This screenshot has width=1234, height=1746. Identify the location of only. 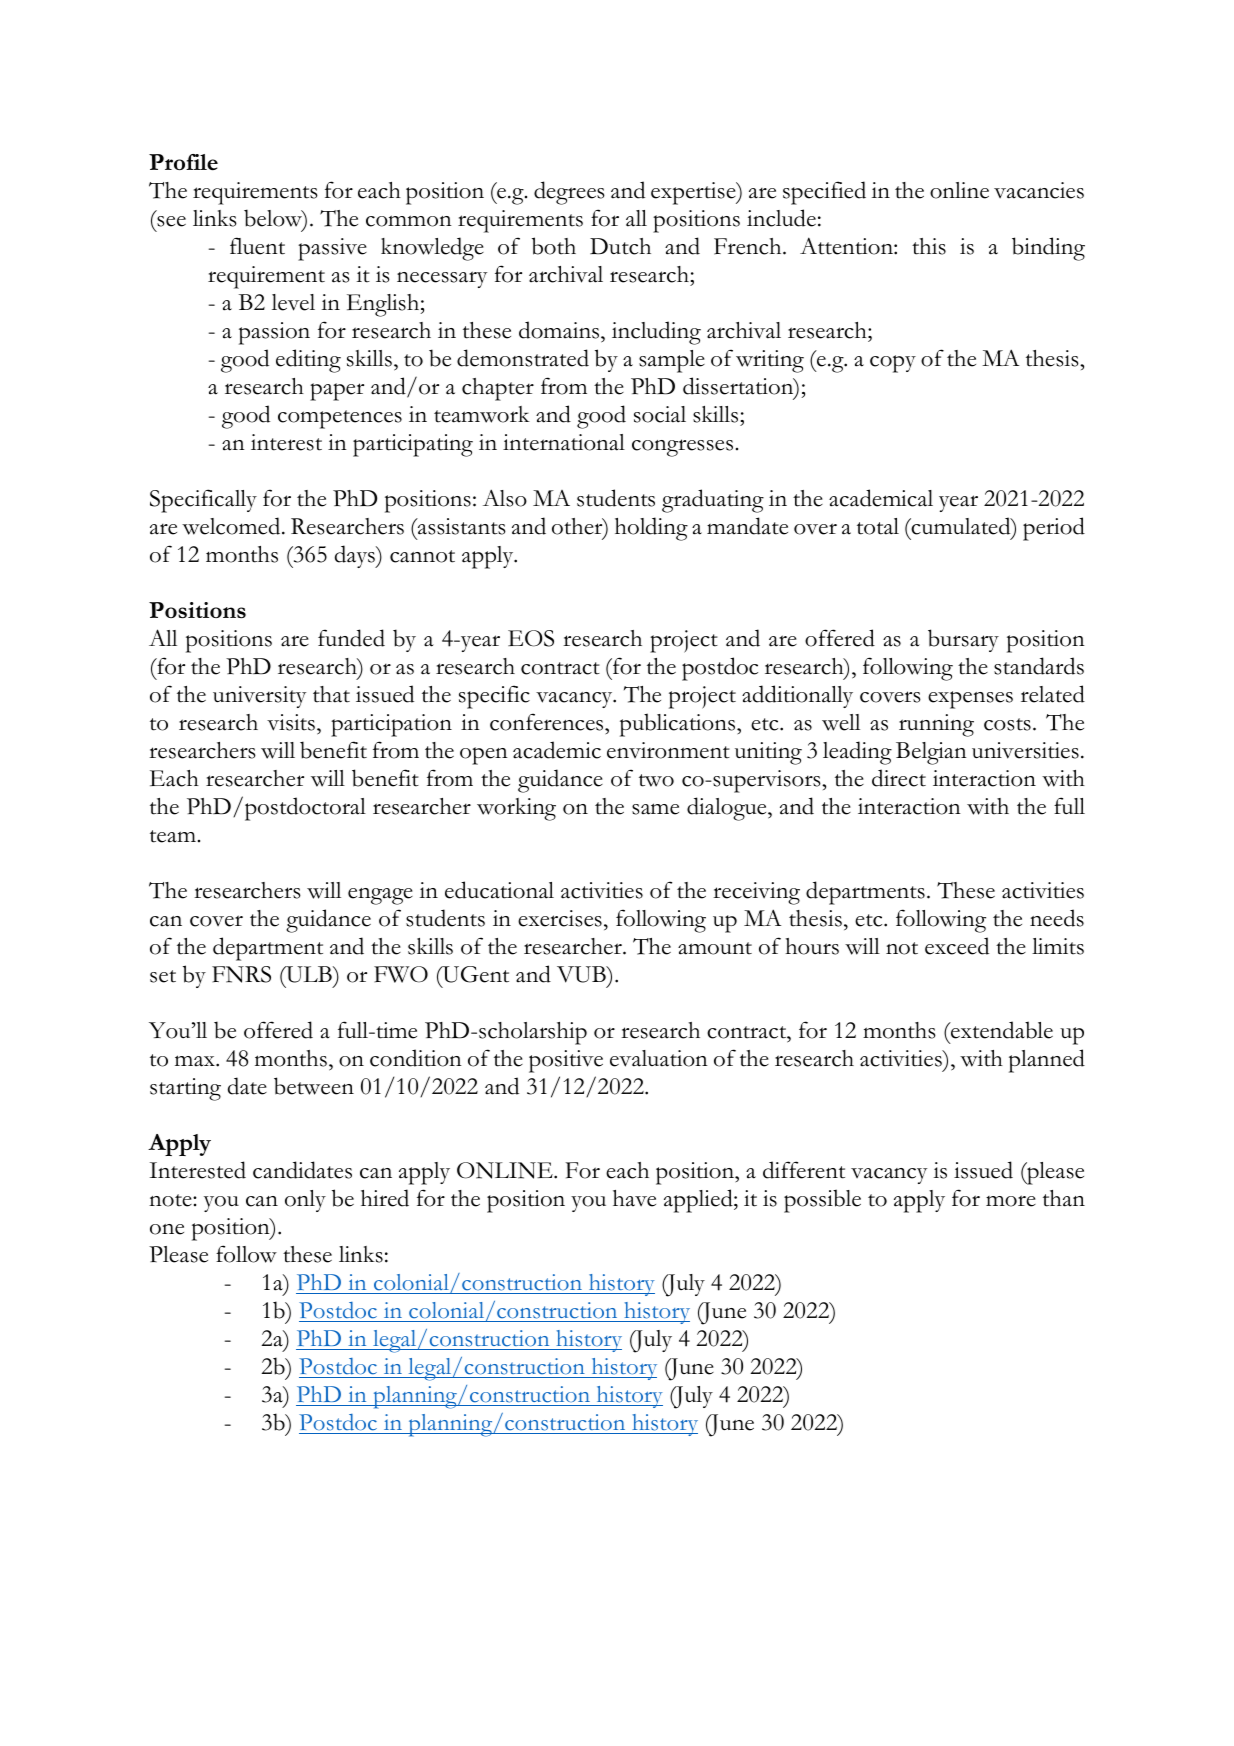
(305, 1201).
